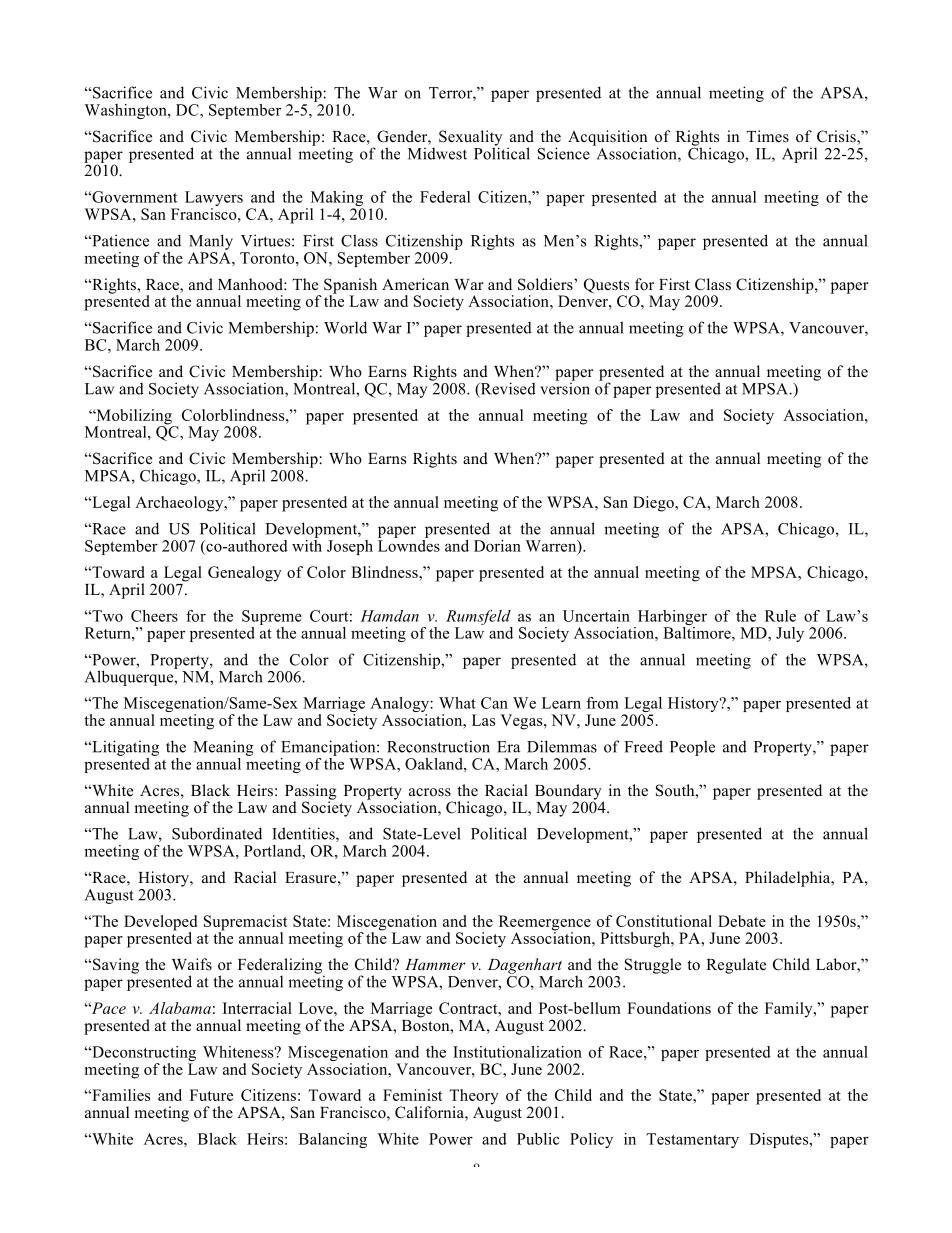 This screenshot has width=952, height=1233. Describe the element at coordinates (211, 1095) in the screenshot. I see `Future` at that location.
